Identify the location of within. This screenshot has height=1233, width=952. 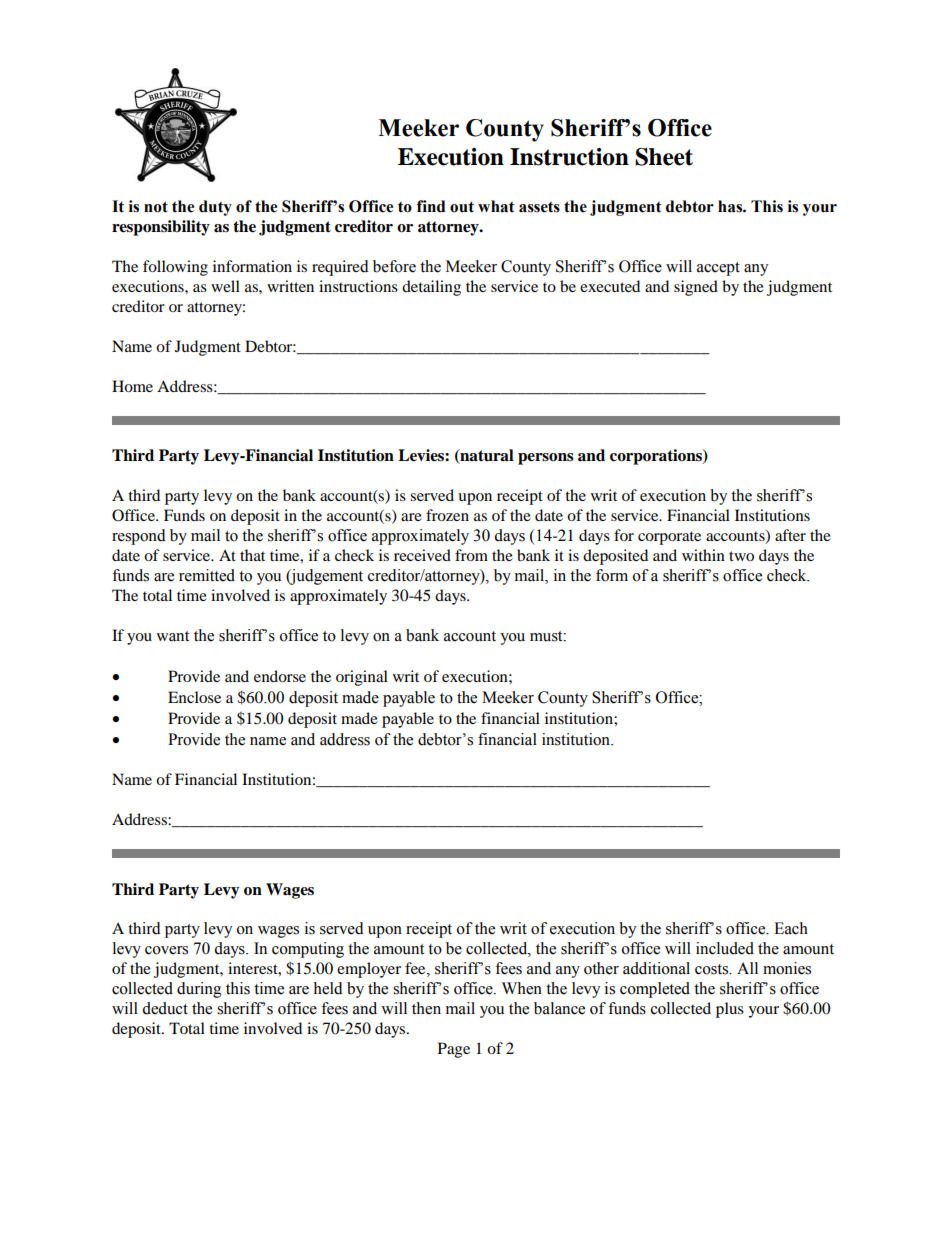
(703, 555).
